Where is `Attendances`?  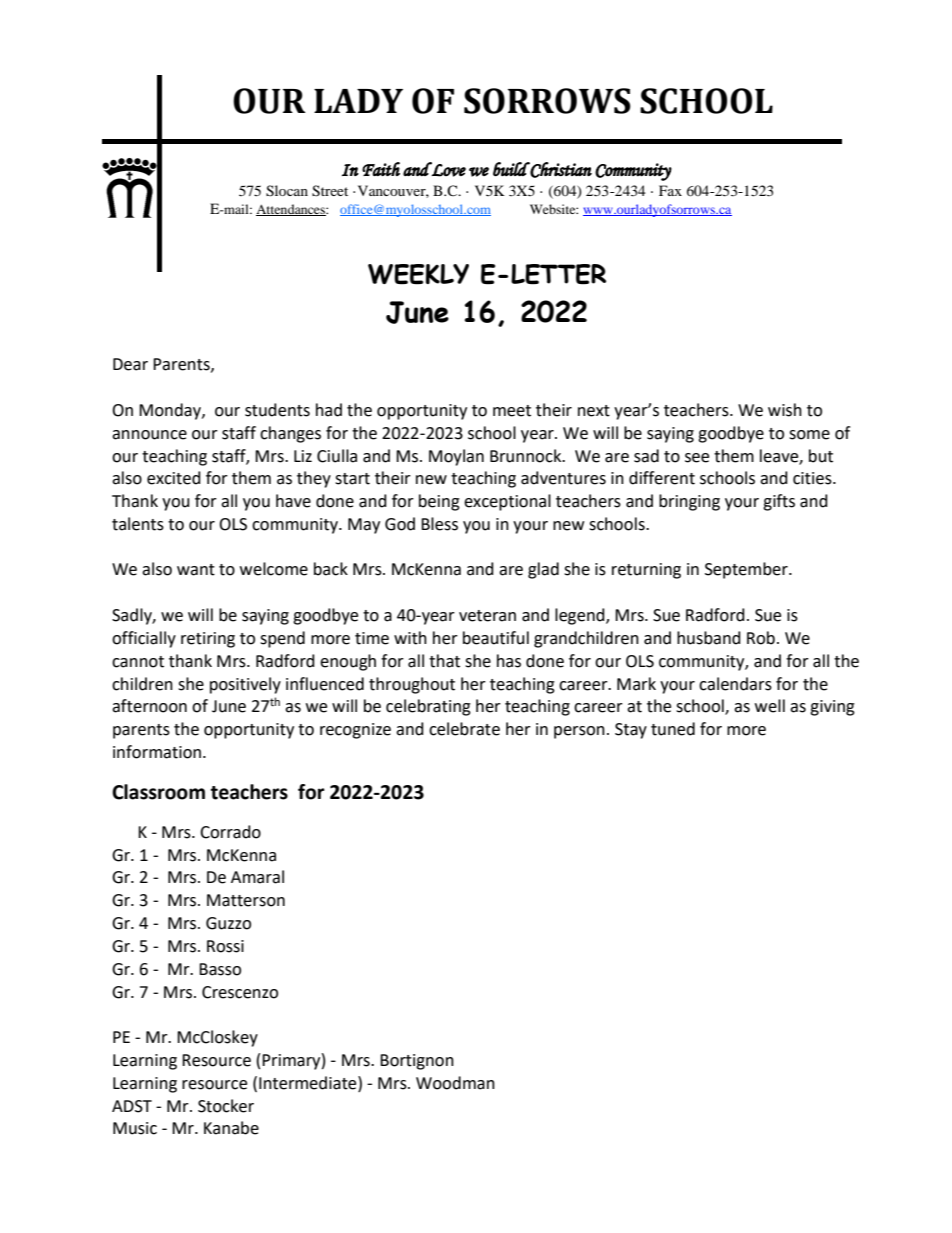
Attendances is located at coordinates (291, 210).
